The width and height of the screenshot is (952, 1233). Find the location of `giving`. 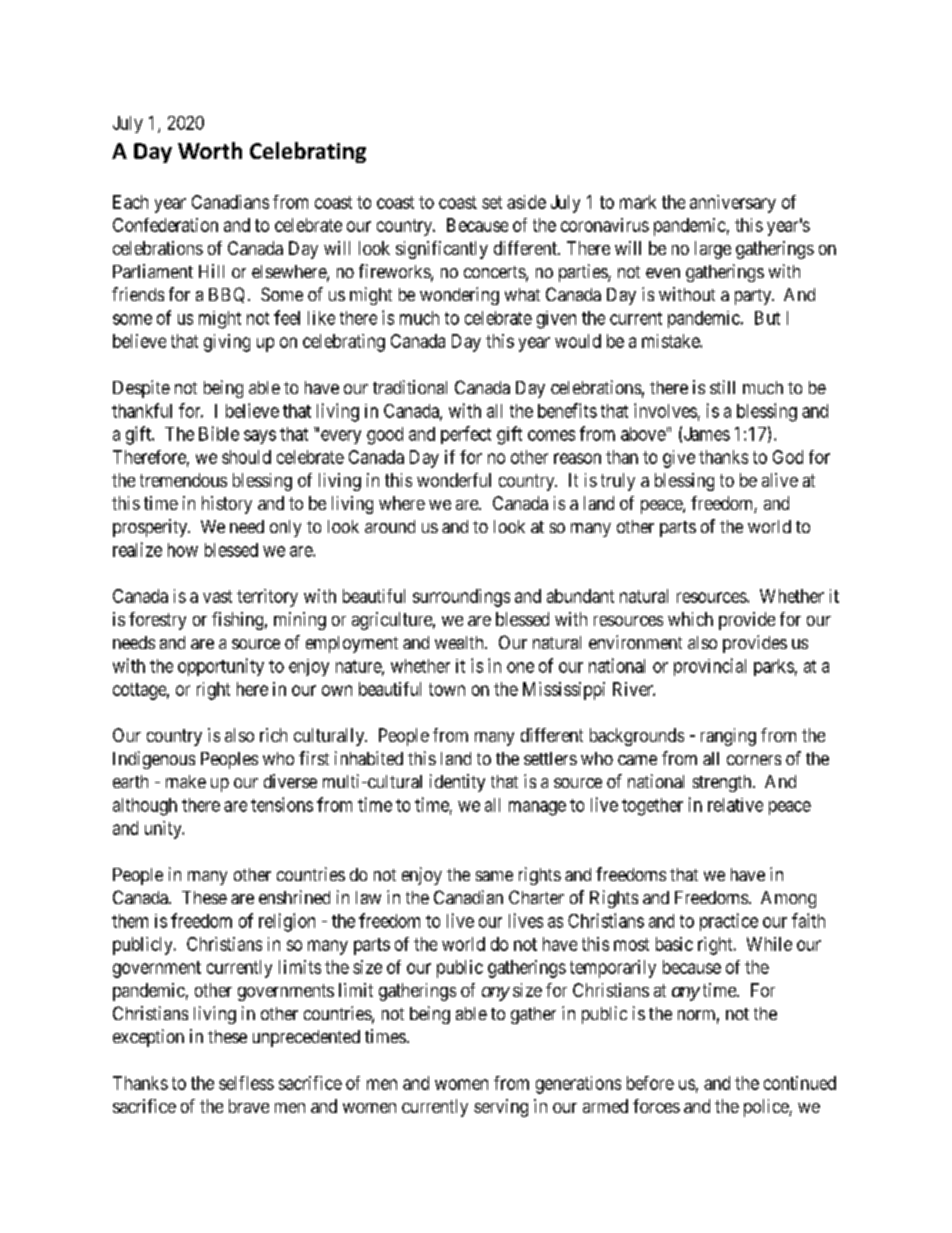

giving is located at coordinates (227, 343).
